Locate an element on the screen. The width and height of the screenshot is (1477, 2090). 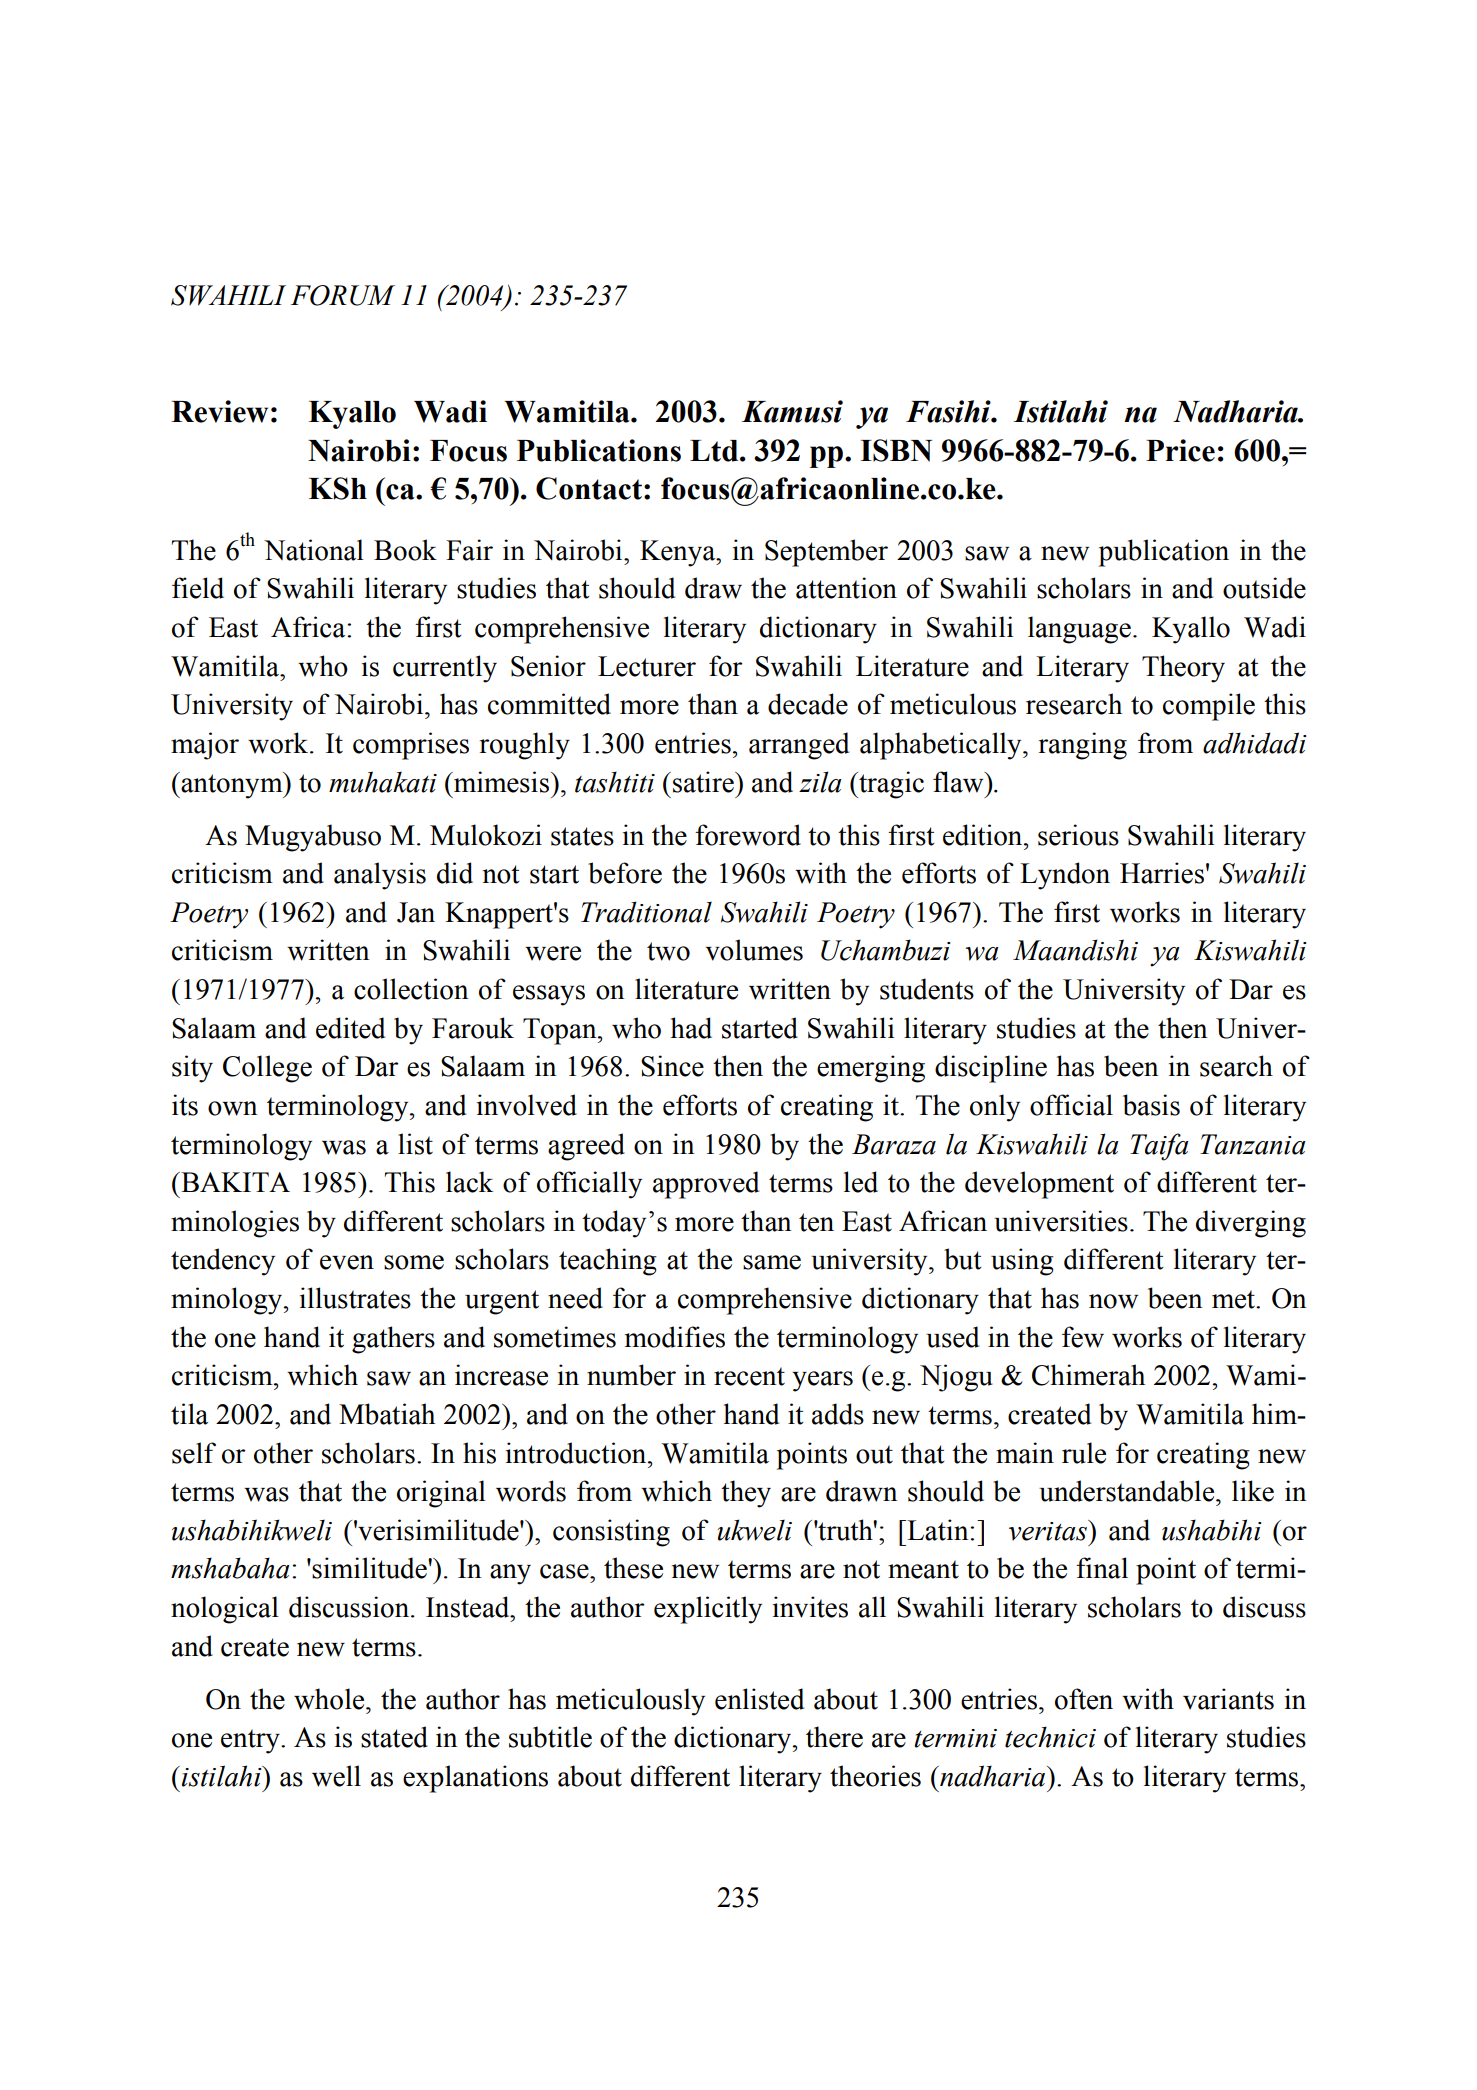
Price is located at coordinates (1180, 450).
